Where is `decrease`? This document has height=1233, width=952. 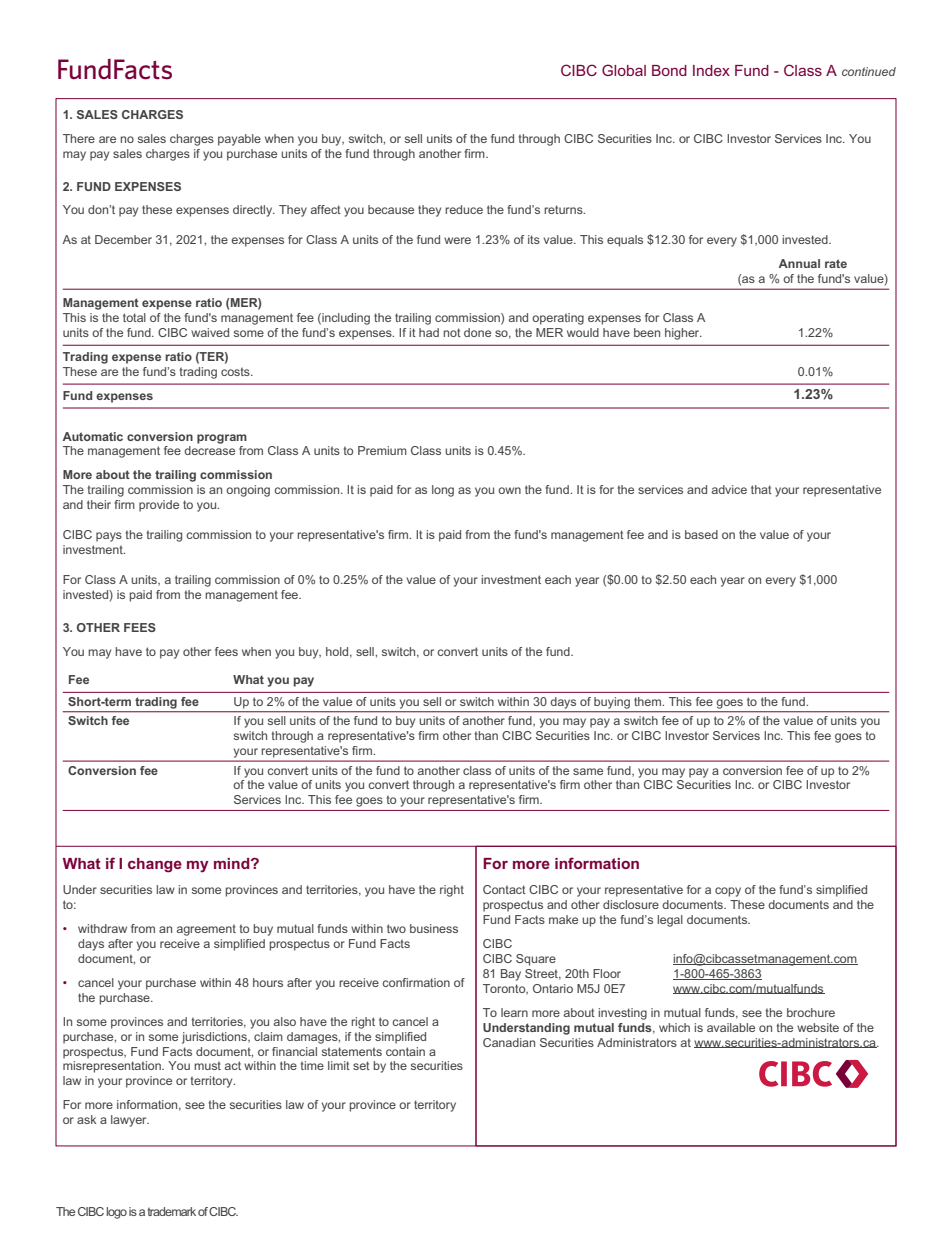
decrease is located at coordinates (209, 450).
